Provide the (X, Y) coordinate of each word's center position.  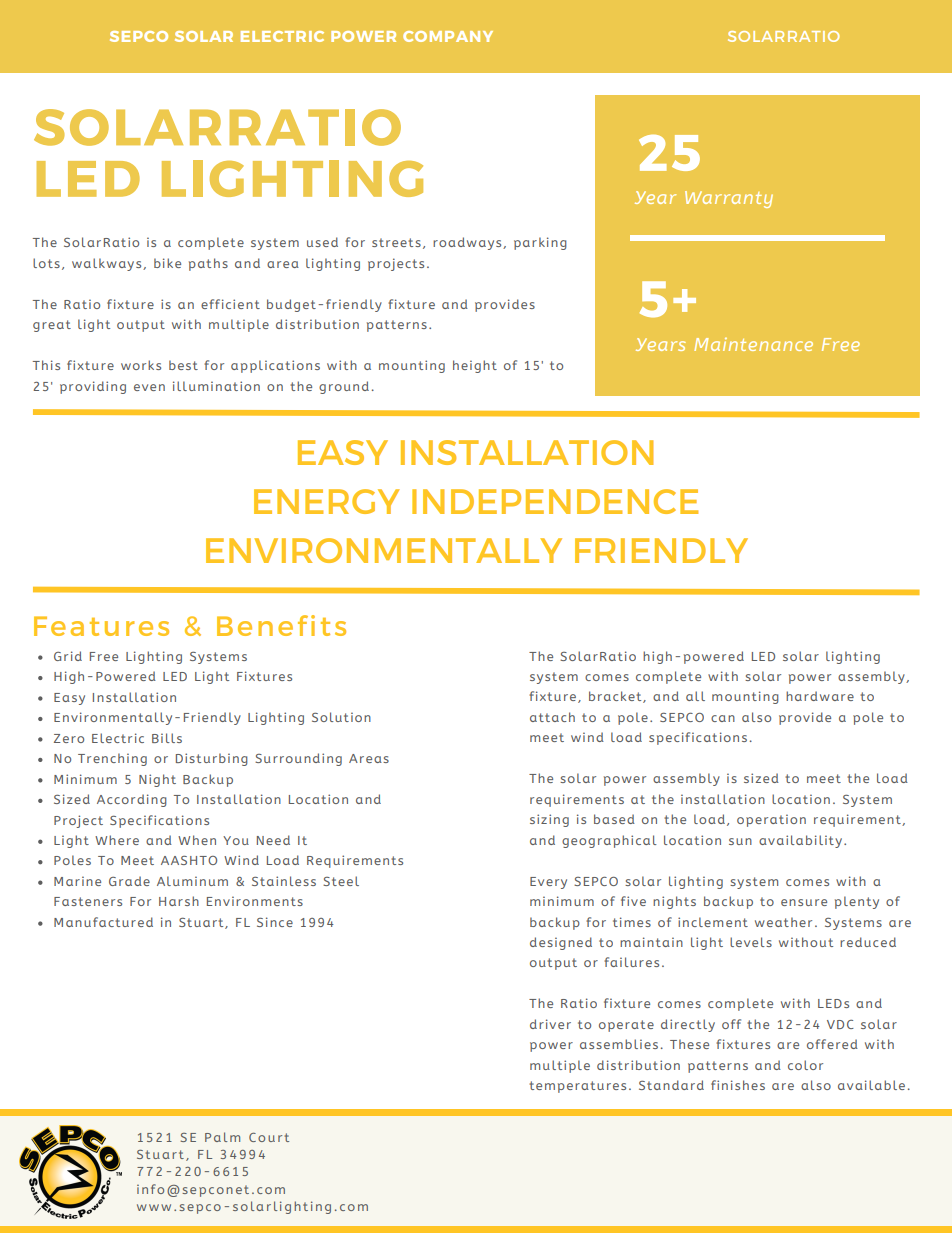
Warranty (729, 199)
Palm (222, 1137)
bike (167, 263)
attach (552, 717)
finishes (738, 1085)
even (149, 387)
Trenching (112, 759)
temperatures (577, 1087)
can (723, 718)
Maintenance (753, 344)
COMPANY (448, 36)
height (475, 366)
